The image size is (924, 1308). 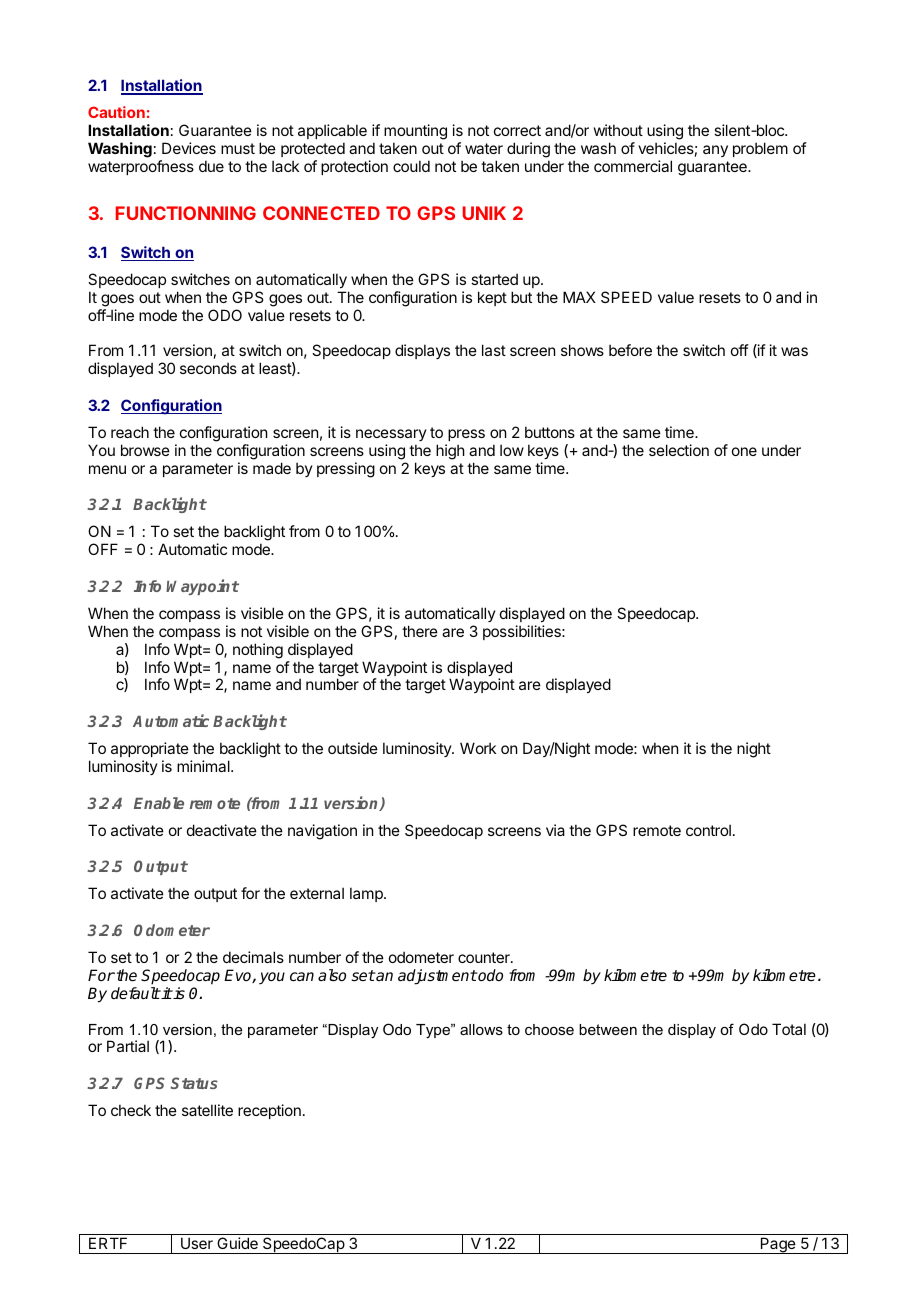 I want to click on satellite, so click(x=207, y=1110).
